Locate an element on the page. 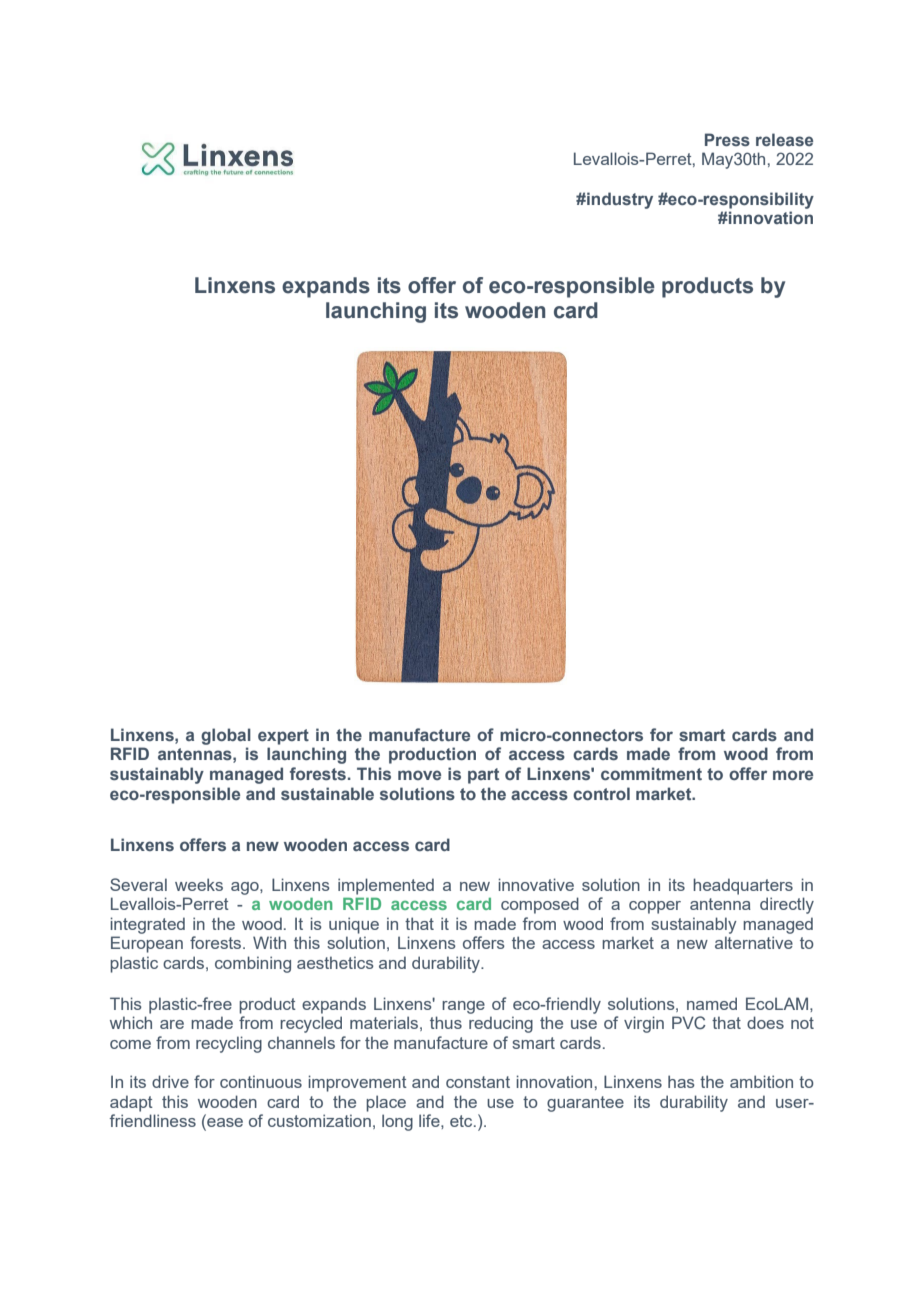 This image has width=924, height=1308. Press is located at coordinates (727, 139).
